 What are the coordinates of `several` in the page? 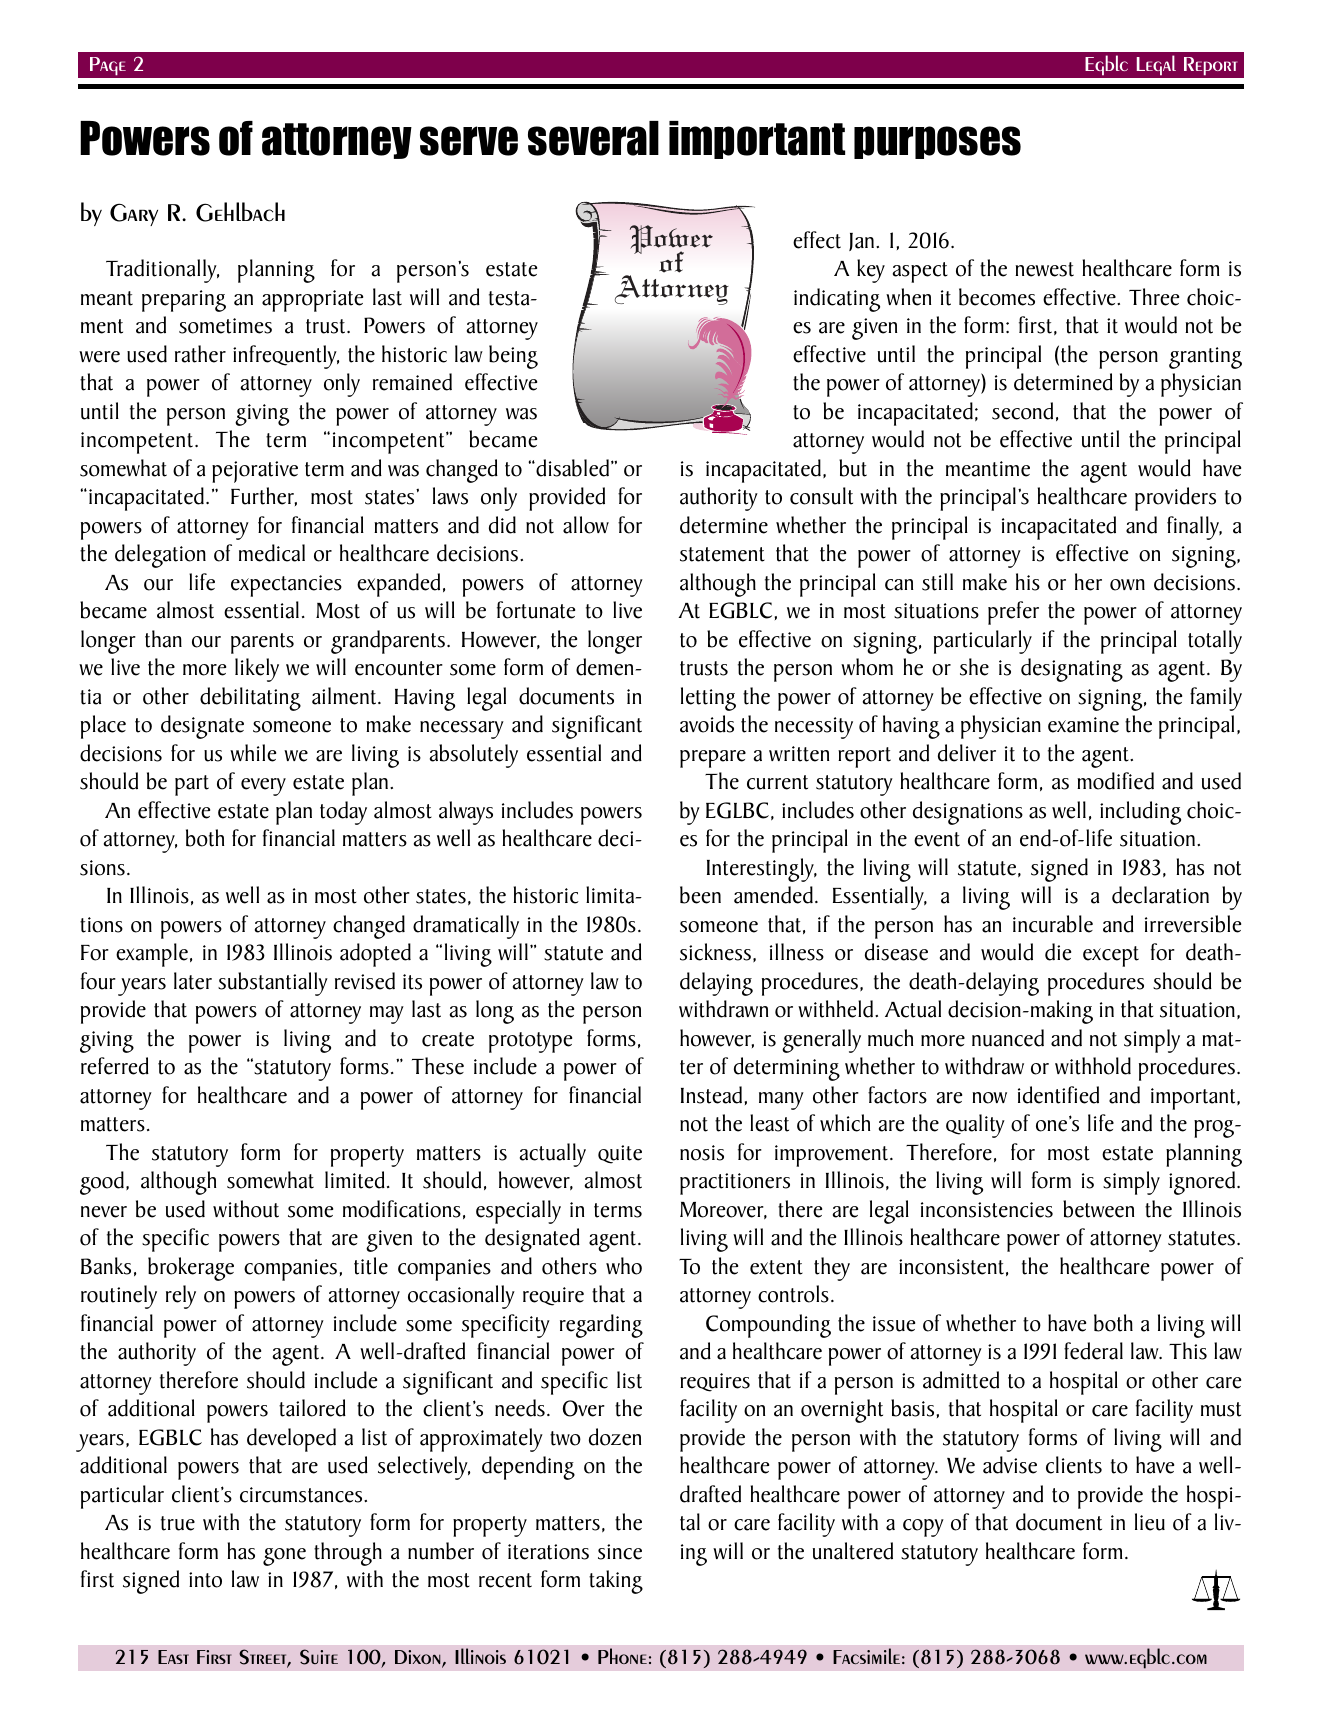 It's located at (593, 138).
